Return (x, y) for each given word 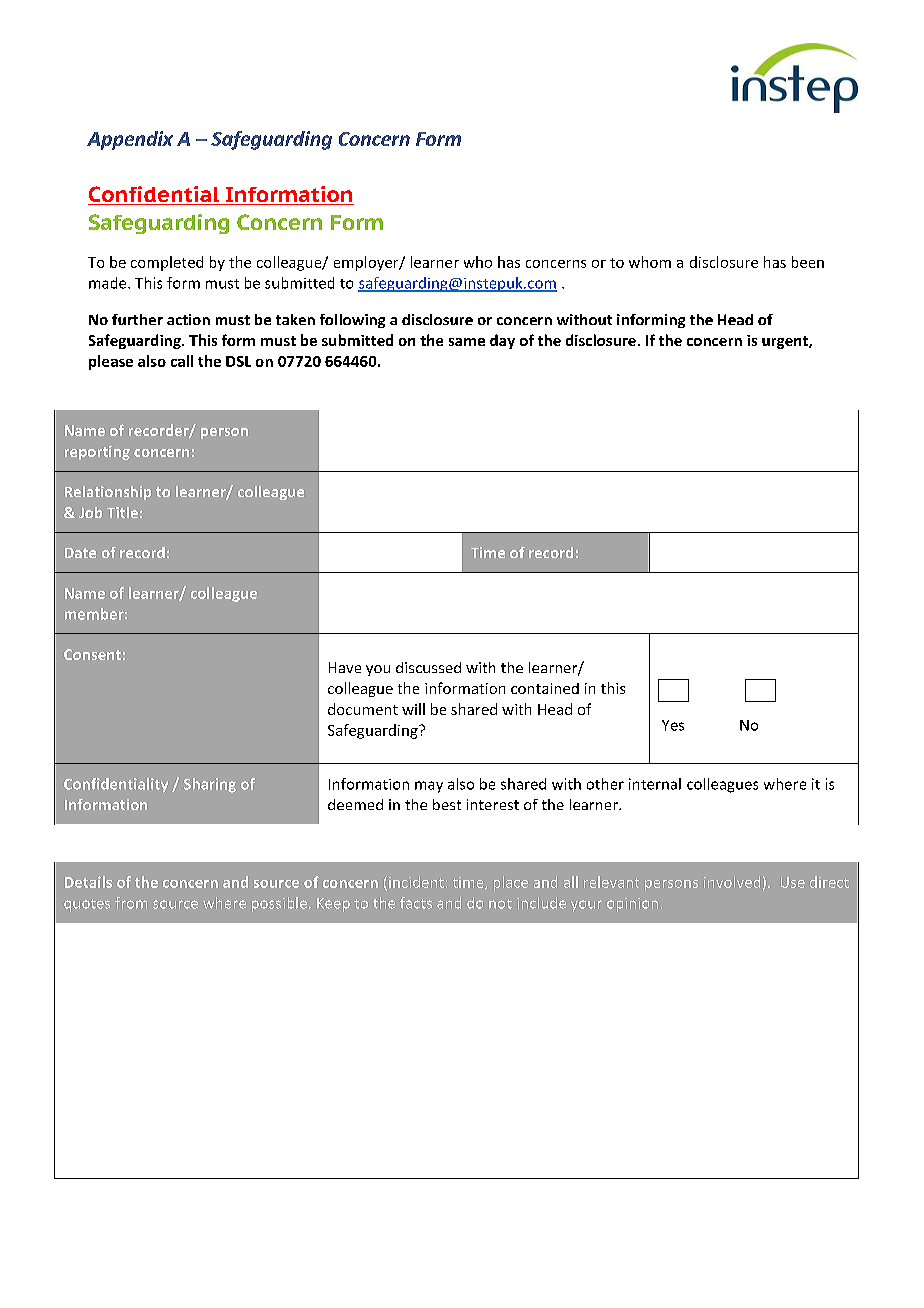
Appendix (130, 140)
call (182, 361)
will (413, 709)
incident (416, 882)
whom (650, 262)
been (808, 262)
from (131, 903)
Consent (92, 654)
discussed (428, 667)
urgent (786, 342)
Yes (673, 725)
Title (122, 512)
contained (545, 688)
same (467, 342)
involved (732, 882)
